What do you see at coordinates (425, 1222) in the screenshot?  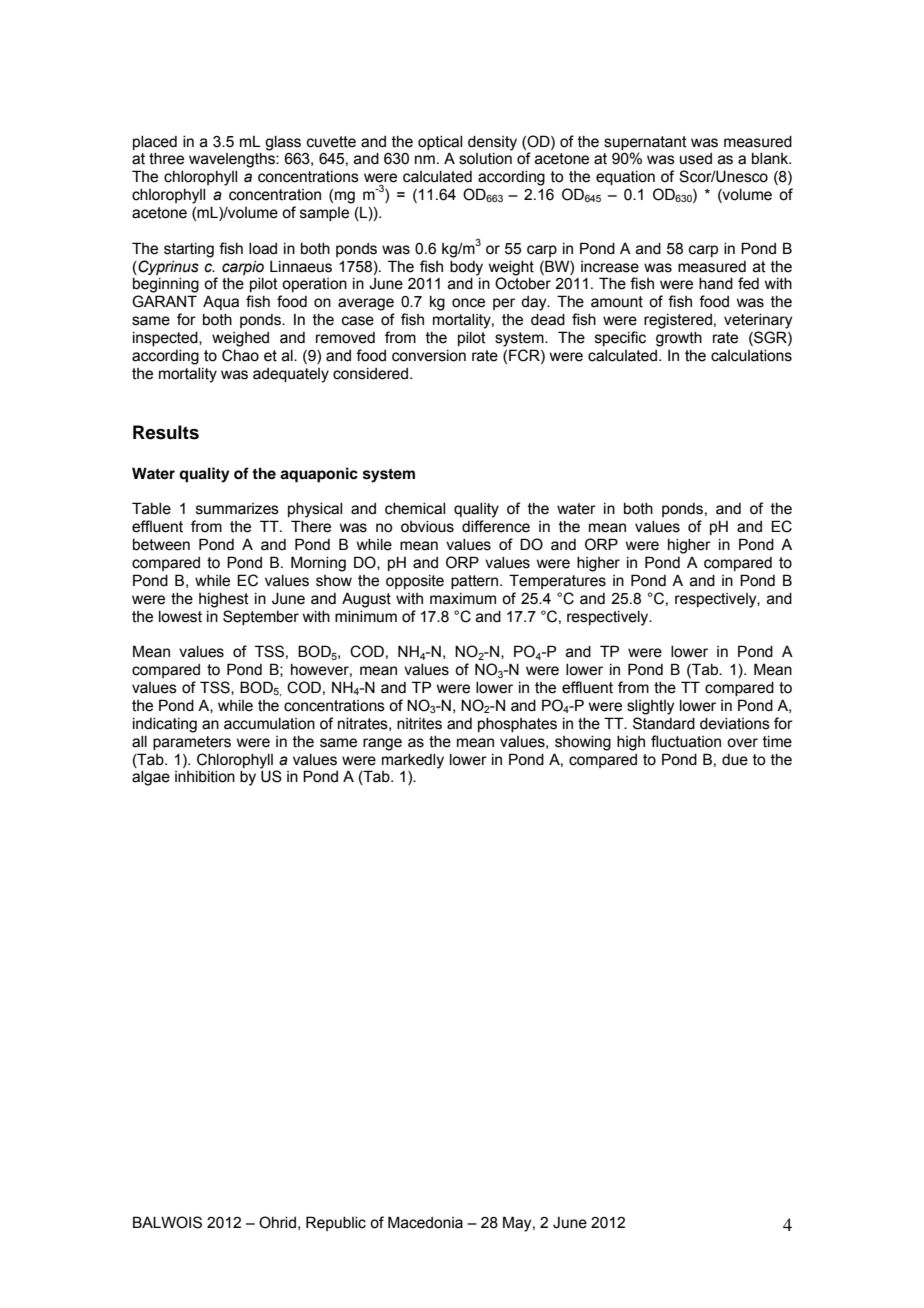 I see `Macedonia` at bounding box center [425, 1222].
